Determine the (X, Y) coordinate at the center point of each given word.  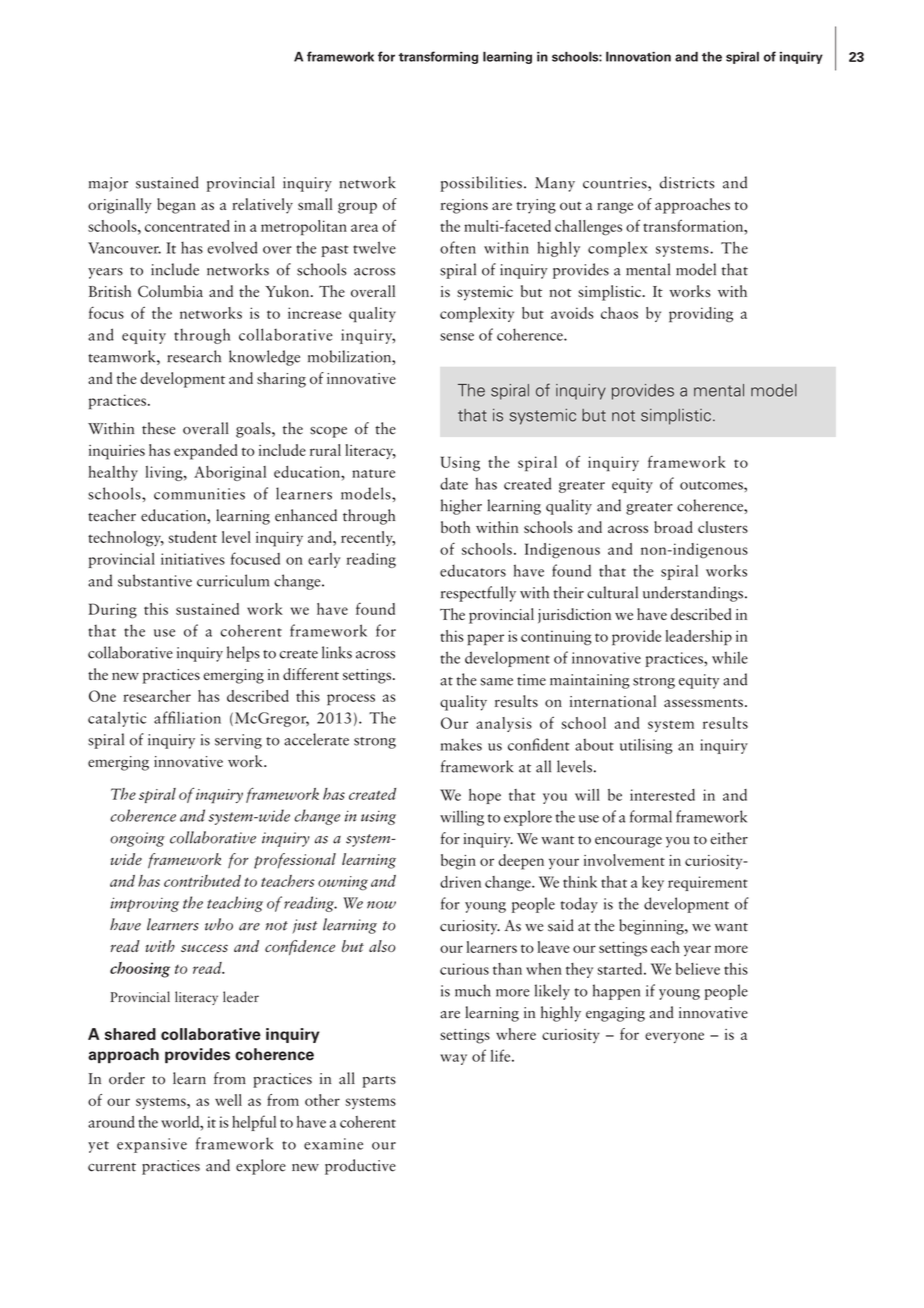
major (108, 184)
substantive (155, 580)
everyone (674, 1038)
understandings (694, 594)
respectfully (478, 594)
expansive (152, 1145)
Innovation (638, 56)
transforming (438, 57)
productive (360, 1167)
